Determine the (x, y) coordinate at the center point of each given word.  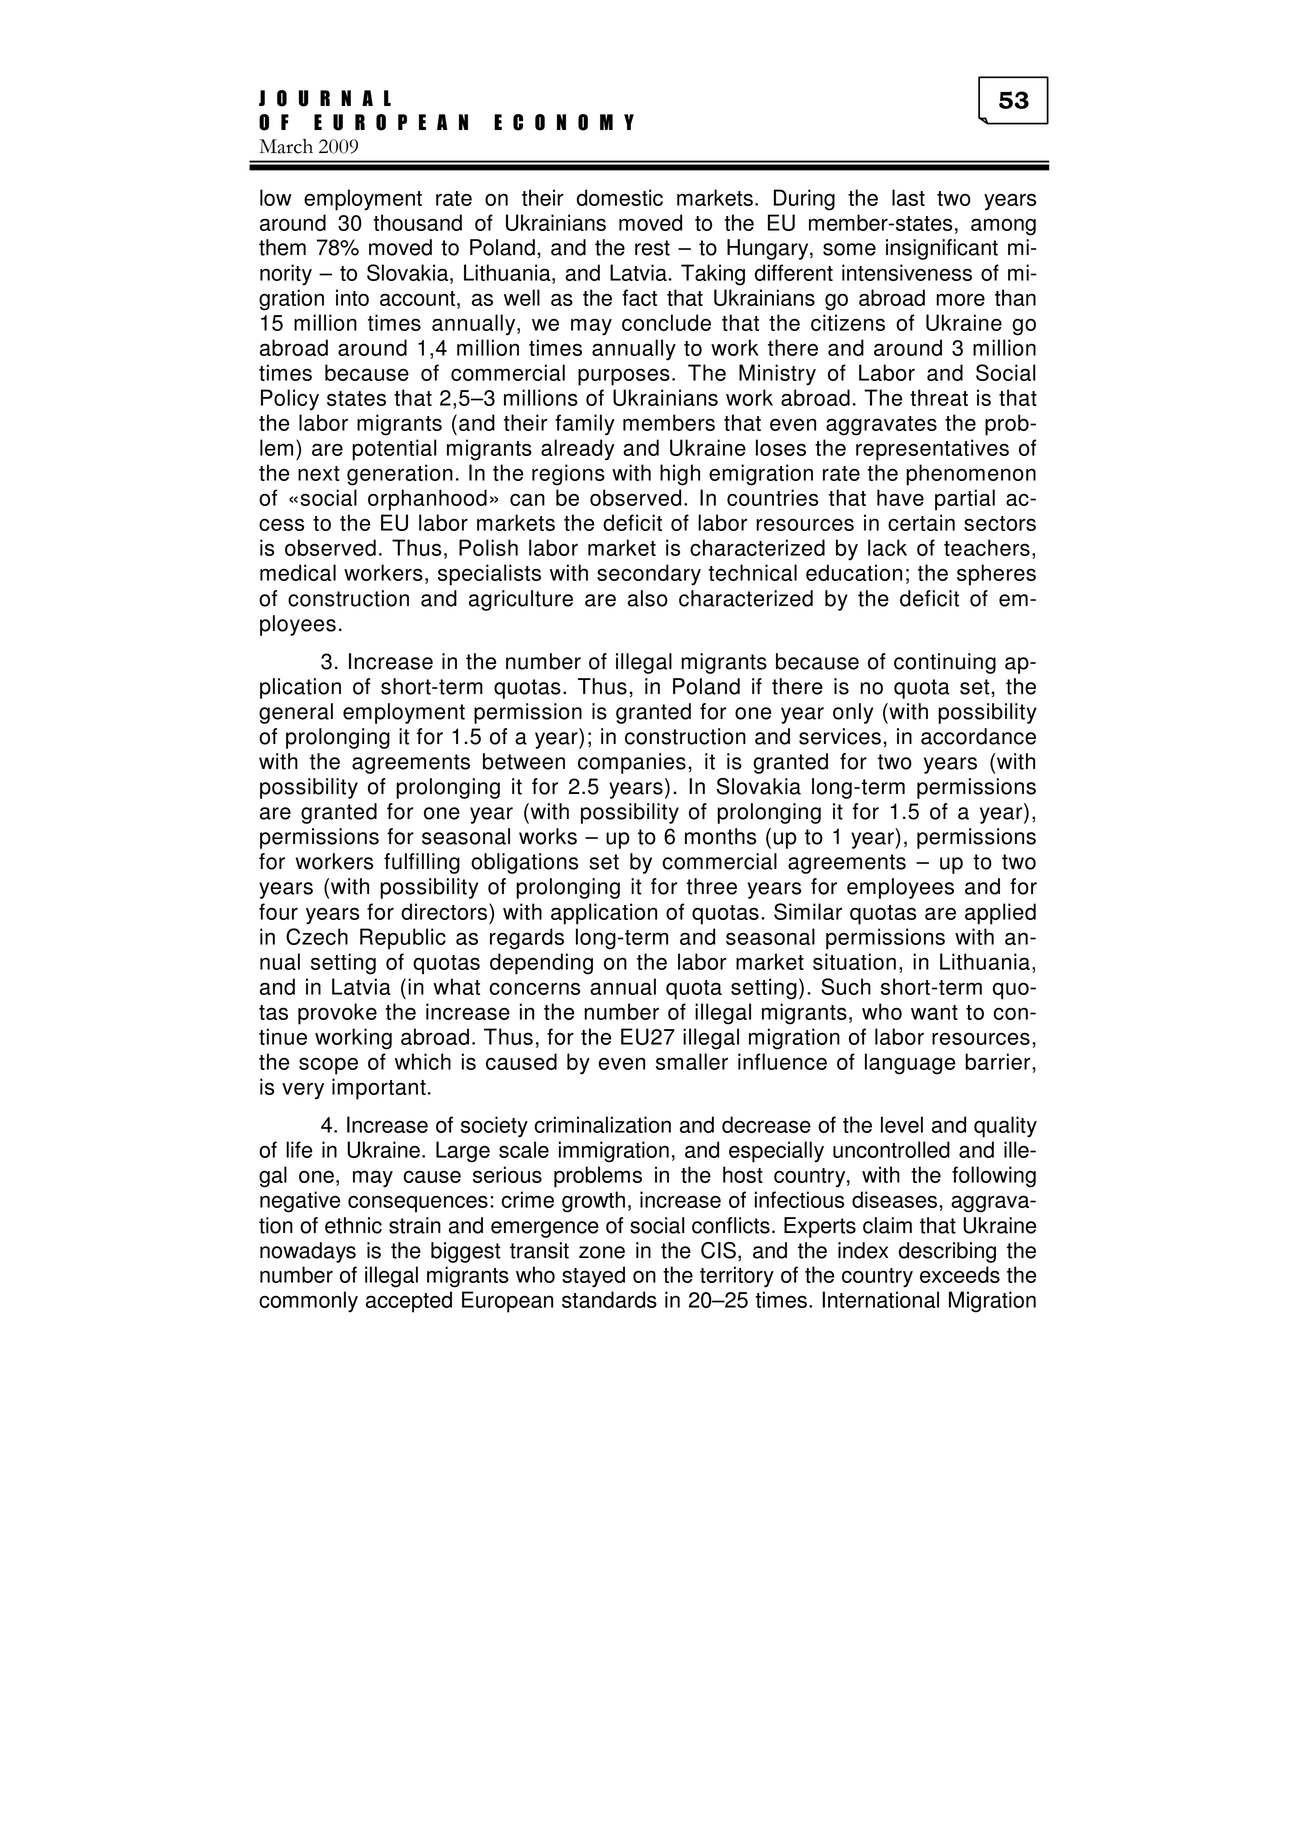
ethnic (353, 1225)
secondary (649, 575)
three (711, 886)
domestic (620, 197)
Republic (403, 939)
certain (921, 522)
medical (298, 572)
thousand (417, 222)
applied (1000, 914)
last (908, 197)
